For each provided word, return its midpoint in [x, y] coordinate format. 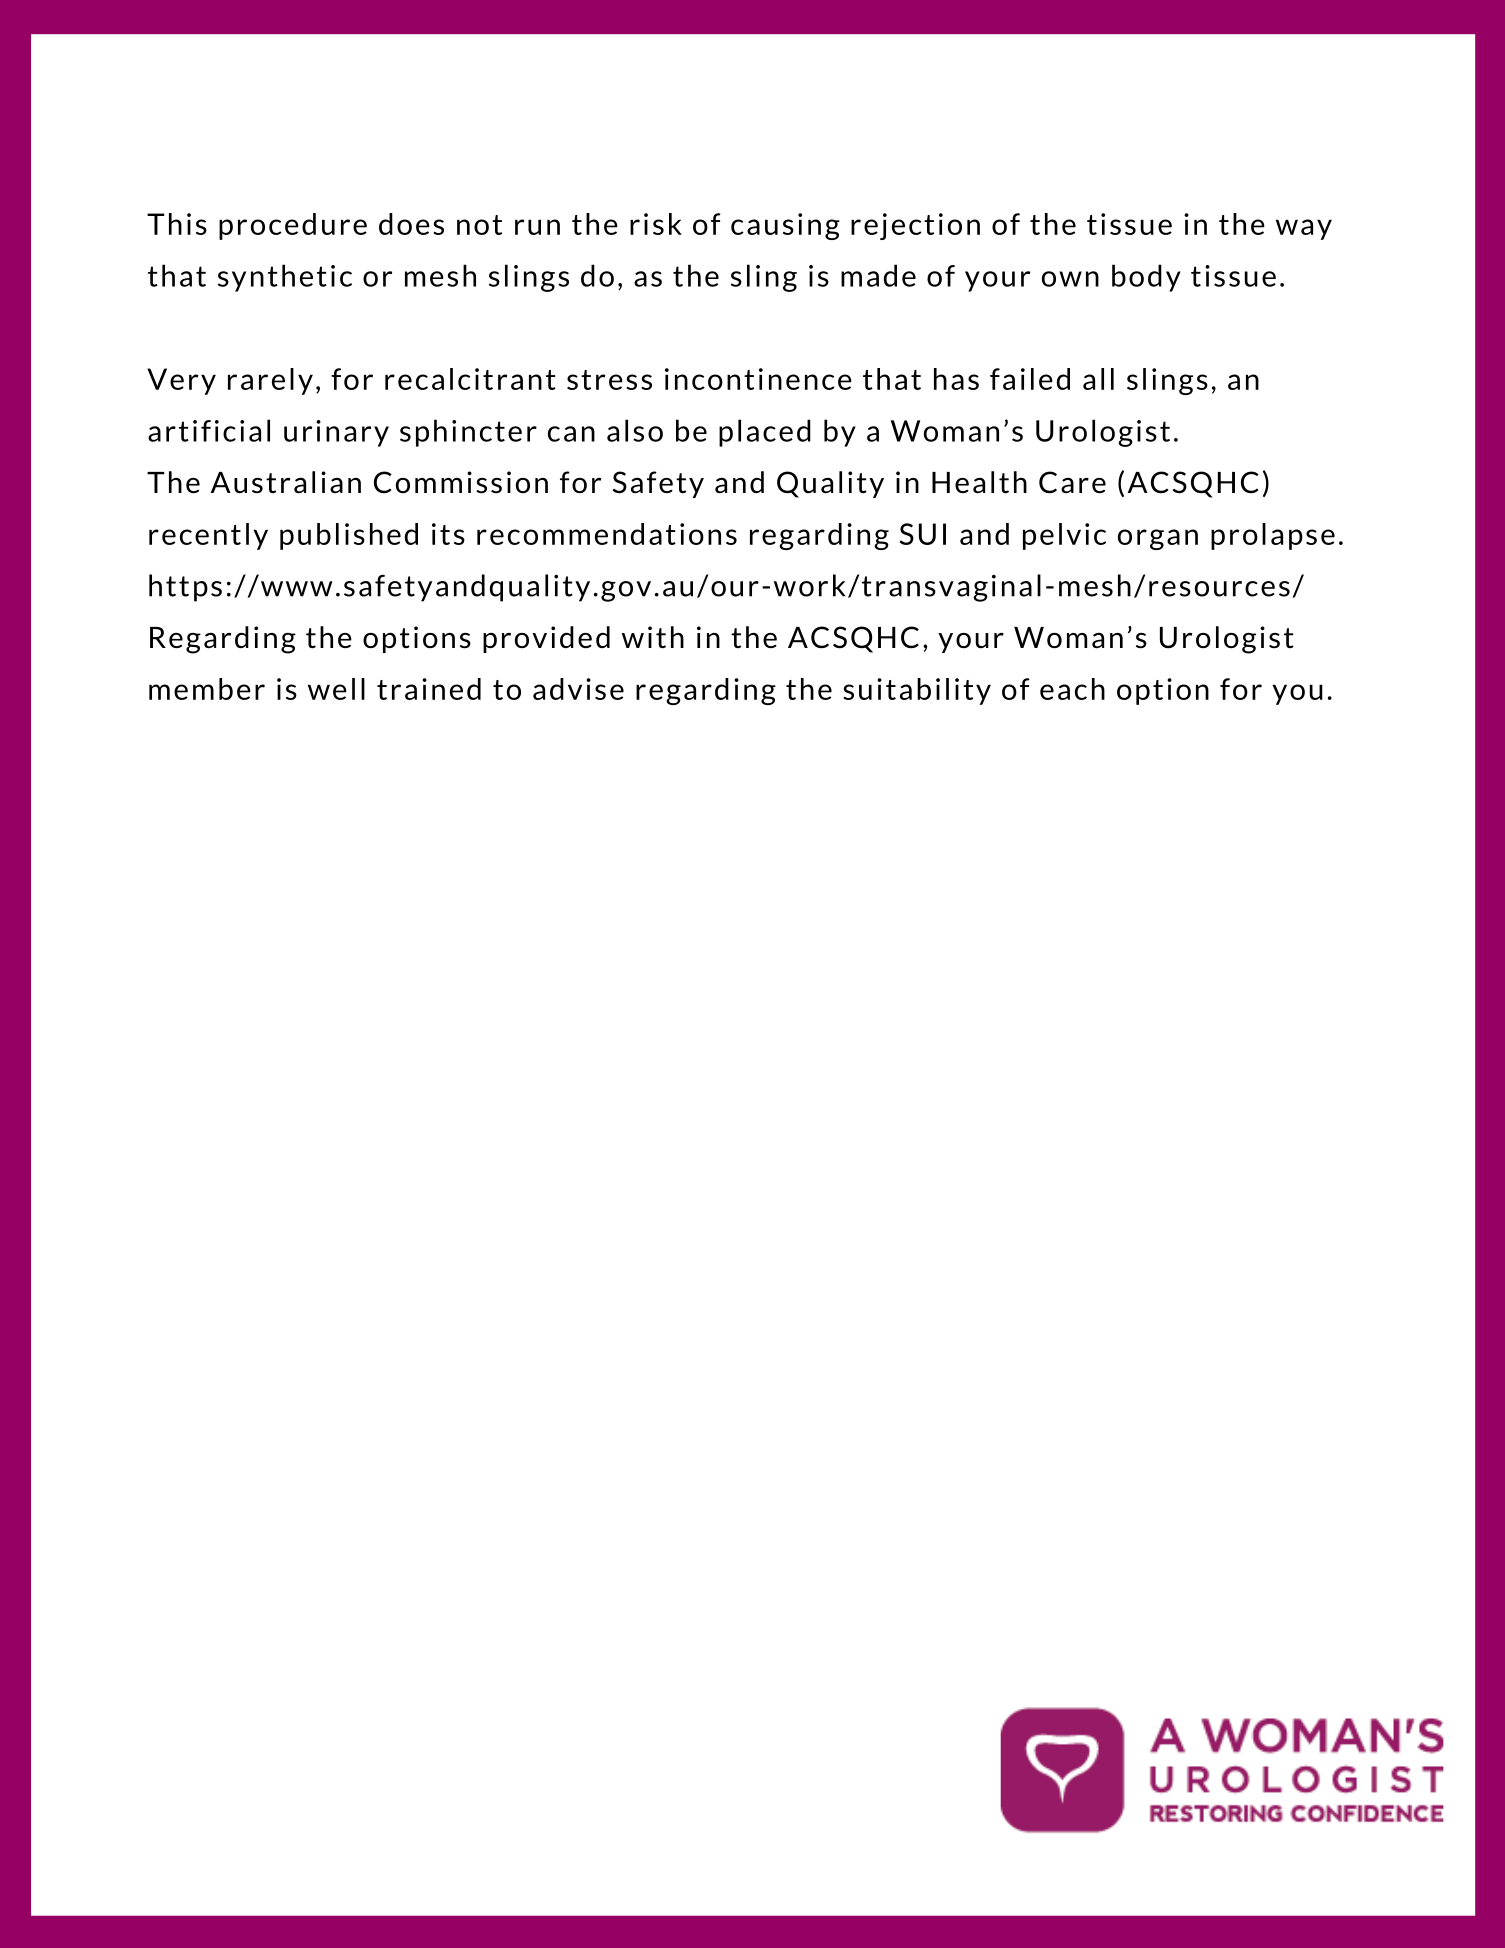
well [336, 689]
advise [578, 689]
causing [785, 226]
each [1072, 689]
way [1304, 229]
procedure [293, 226]
